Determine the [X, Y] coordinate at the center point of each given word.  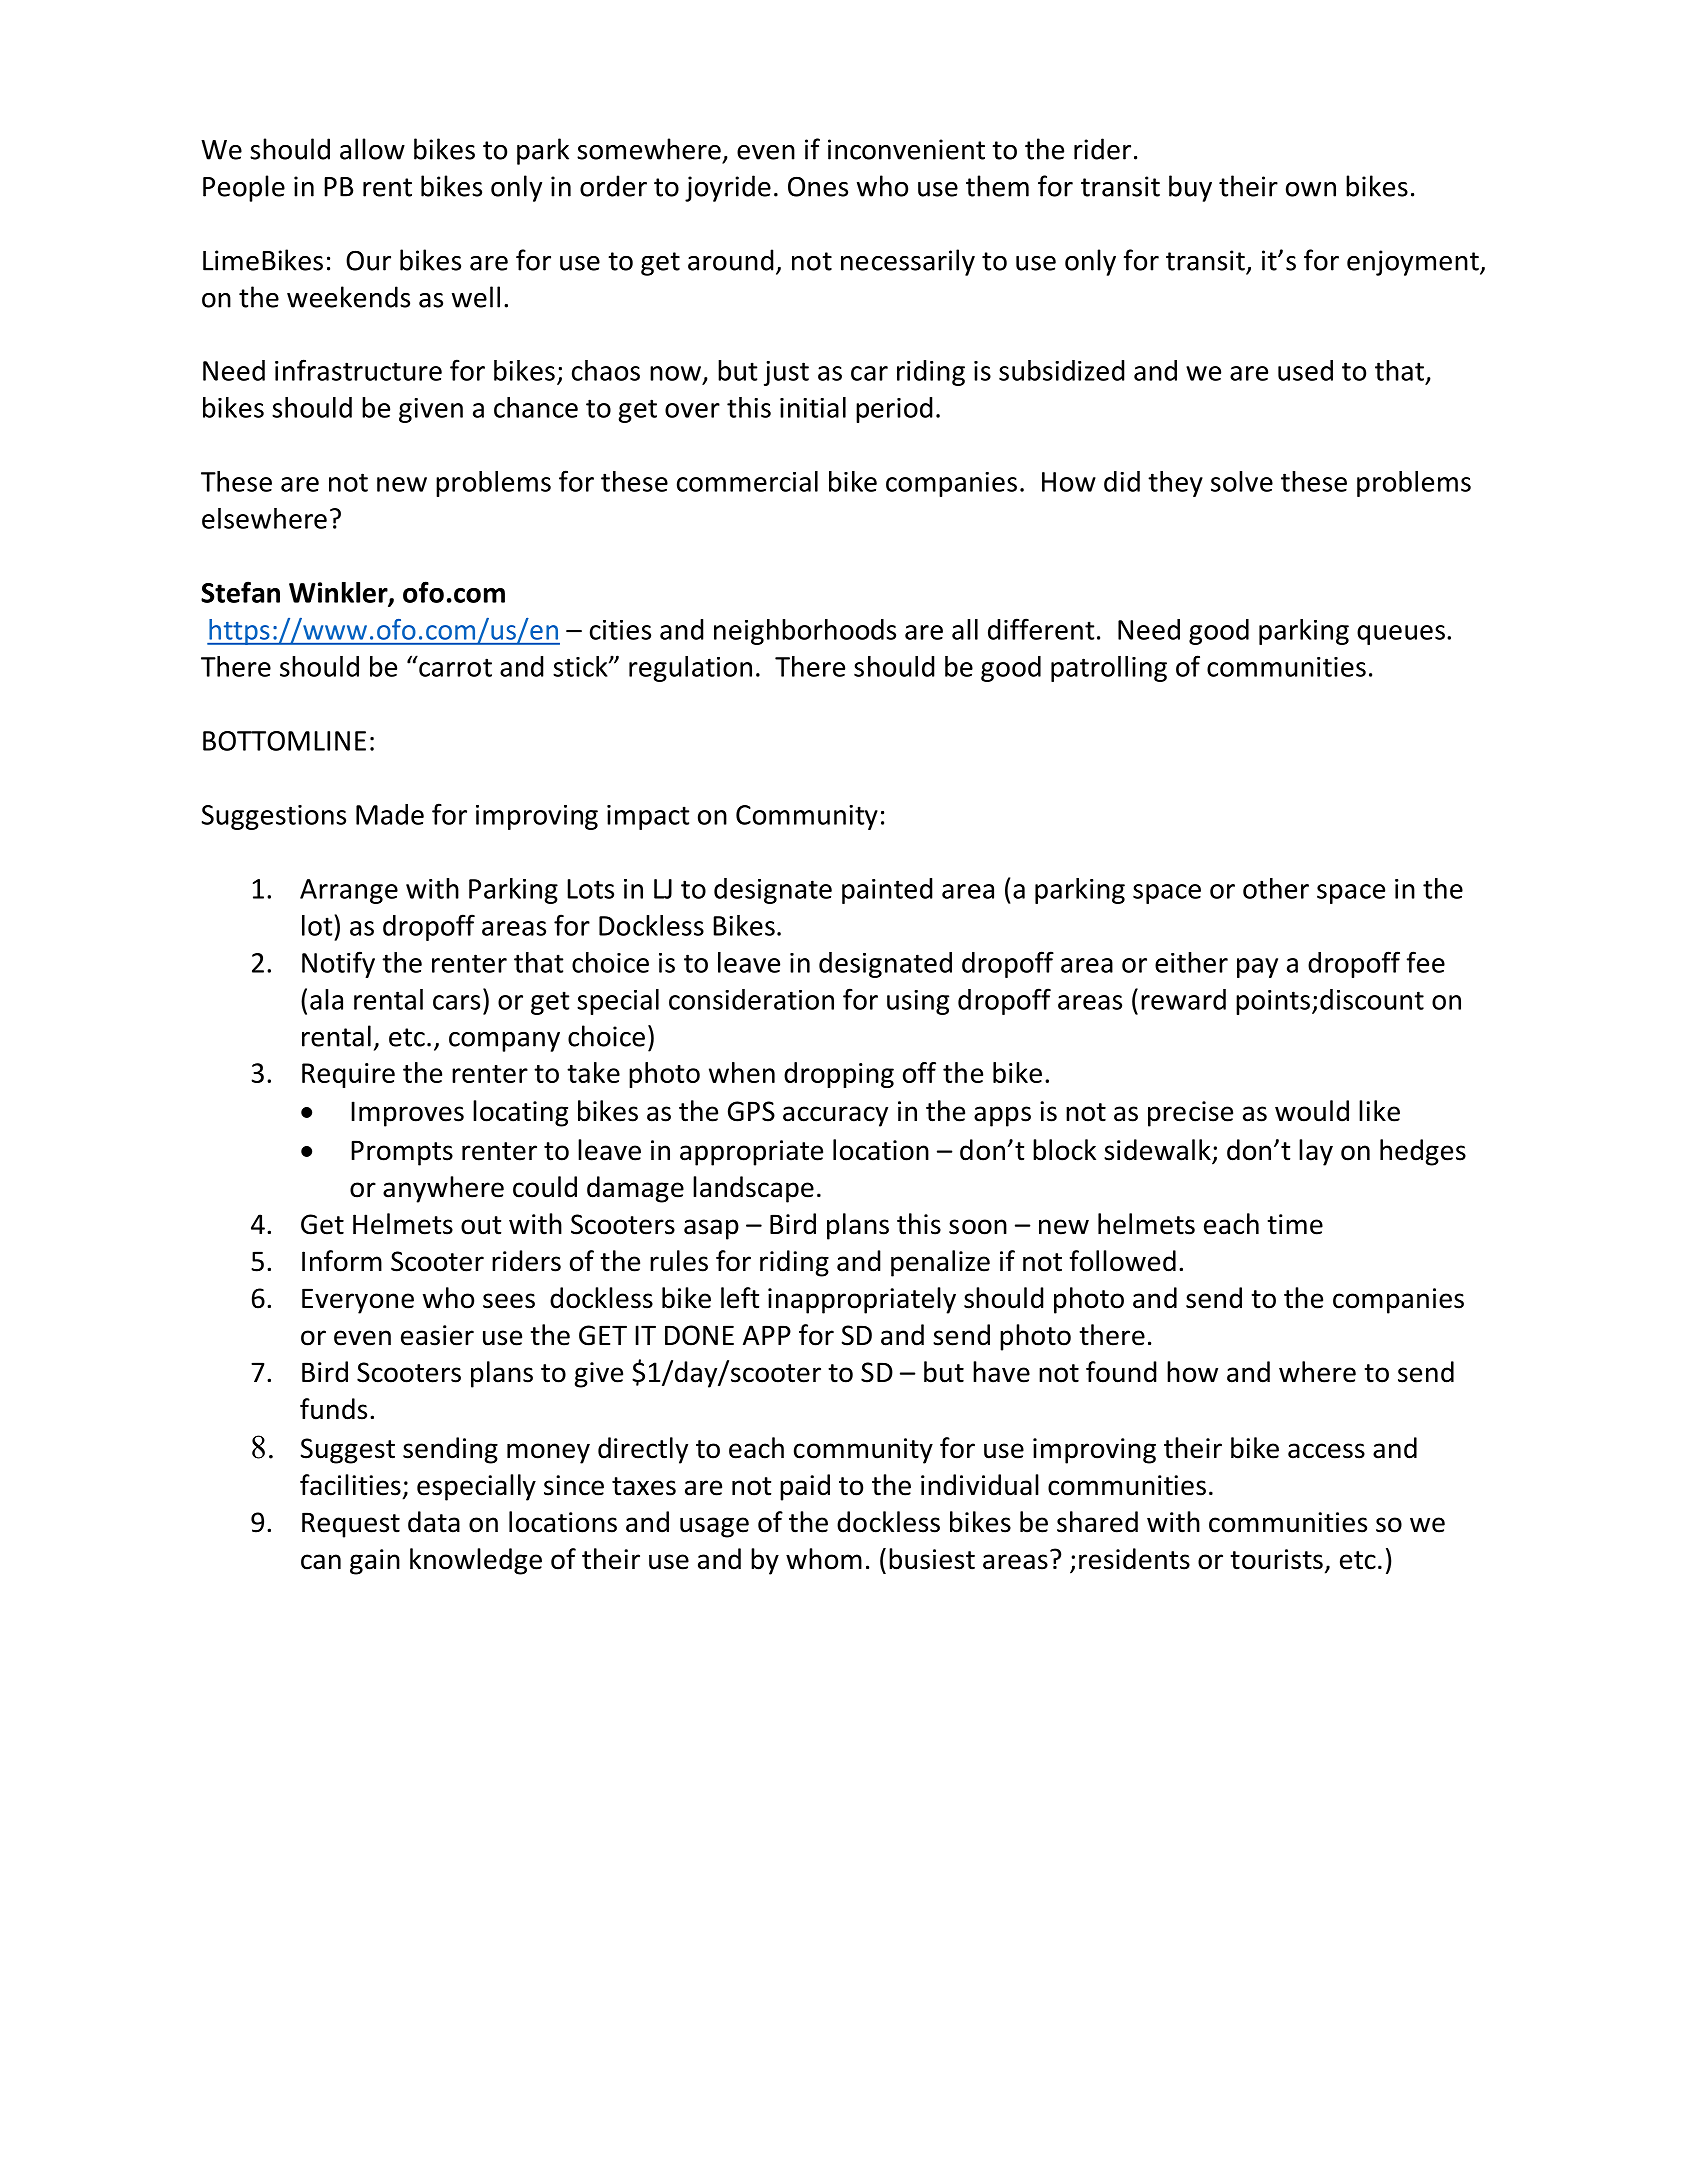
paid [805, 1487]
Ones [818, 186]
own [1311, 189]
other [1276, 888]
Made [390, 814]
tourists [1276, 1559]
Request [351, 1525]
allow [372, 149]
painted [887, 891]
